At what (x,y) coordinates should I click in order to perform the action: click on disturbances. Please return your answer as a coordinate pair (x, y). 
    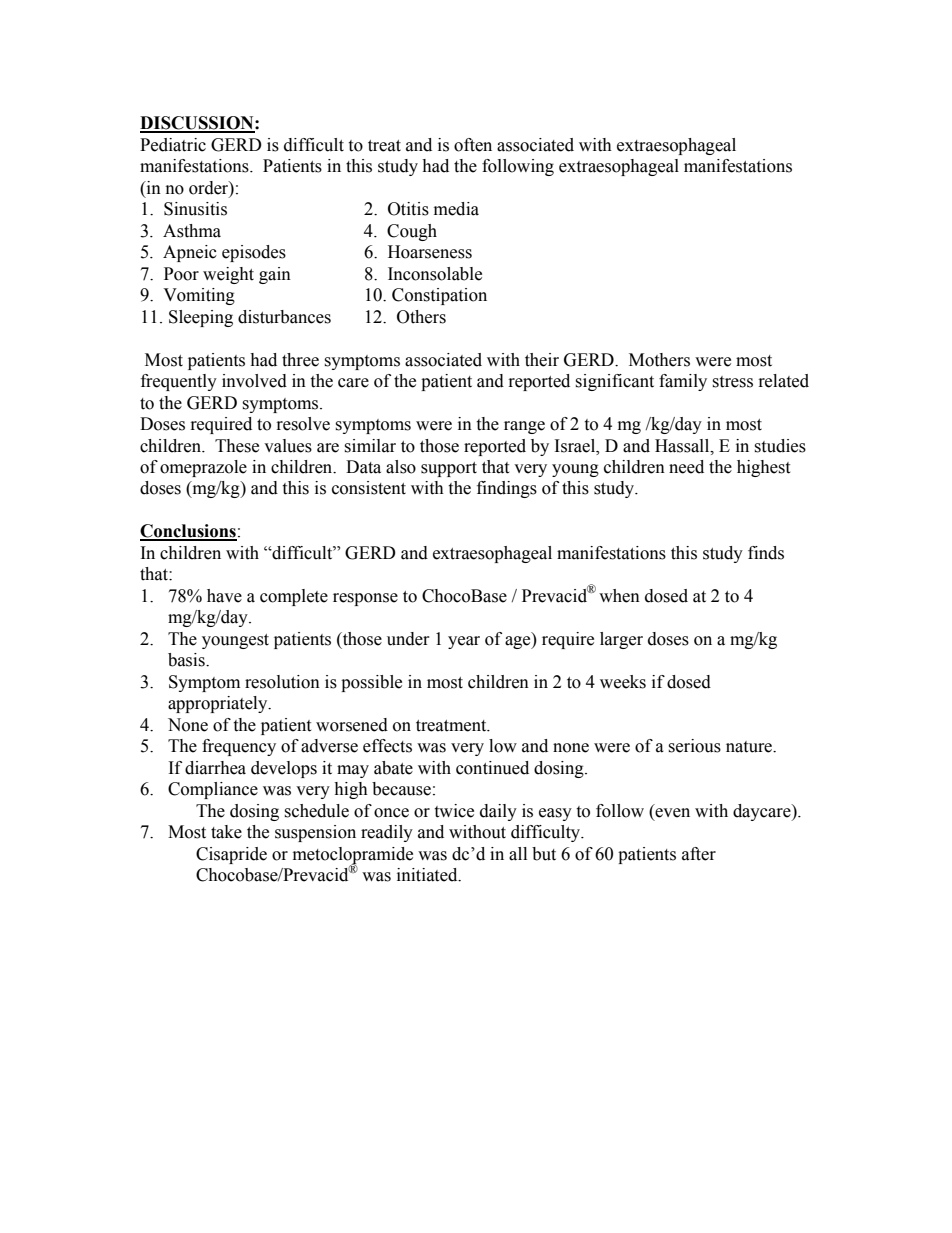
    Looking at the image, I should click on (284, 317).
